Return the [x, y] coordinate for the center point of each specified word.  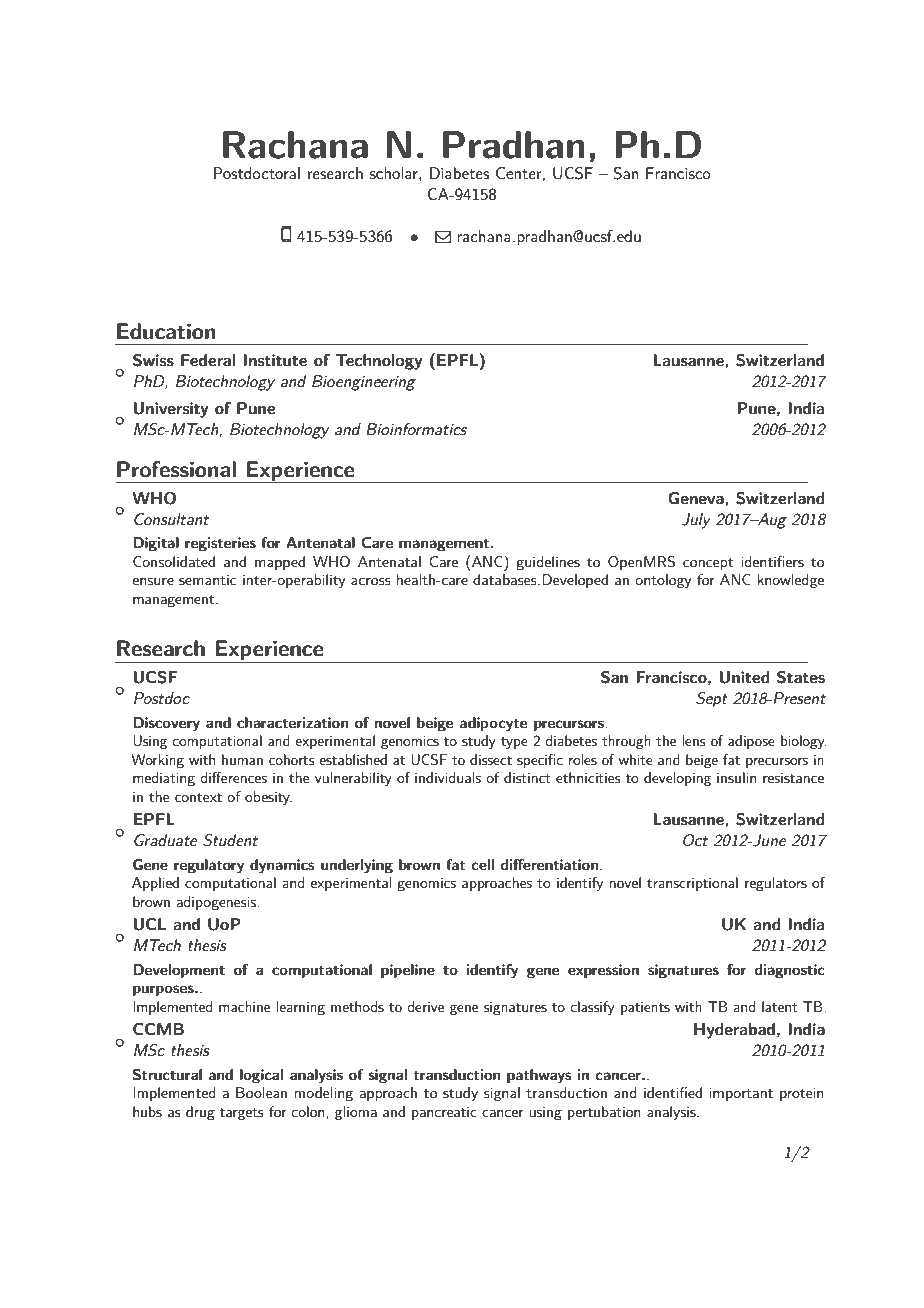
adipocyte [493, 724]
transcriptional [692, 884]
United [744, 677]
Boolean [261, 1092]
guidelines [548, 563]
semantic [207, 580]
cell [482, 864]
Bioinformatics [416, 429]
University [170, 410]
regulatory [209, 866]
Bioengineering [364, 383]
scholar [395, 174]
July [696, 521]
